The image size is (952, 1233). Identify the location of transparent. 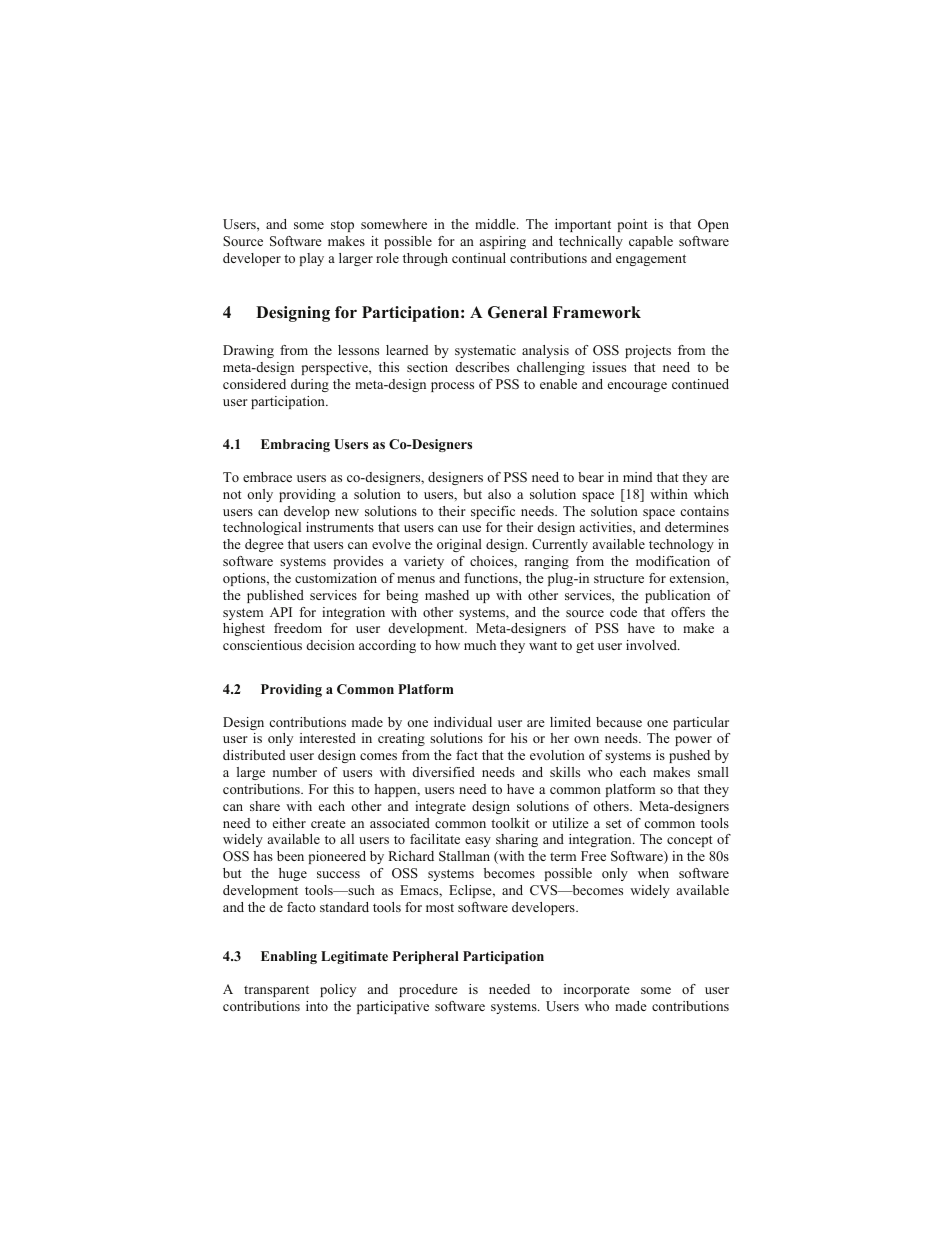
(276, 991).
